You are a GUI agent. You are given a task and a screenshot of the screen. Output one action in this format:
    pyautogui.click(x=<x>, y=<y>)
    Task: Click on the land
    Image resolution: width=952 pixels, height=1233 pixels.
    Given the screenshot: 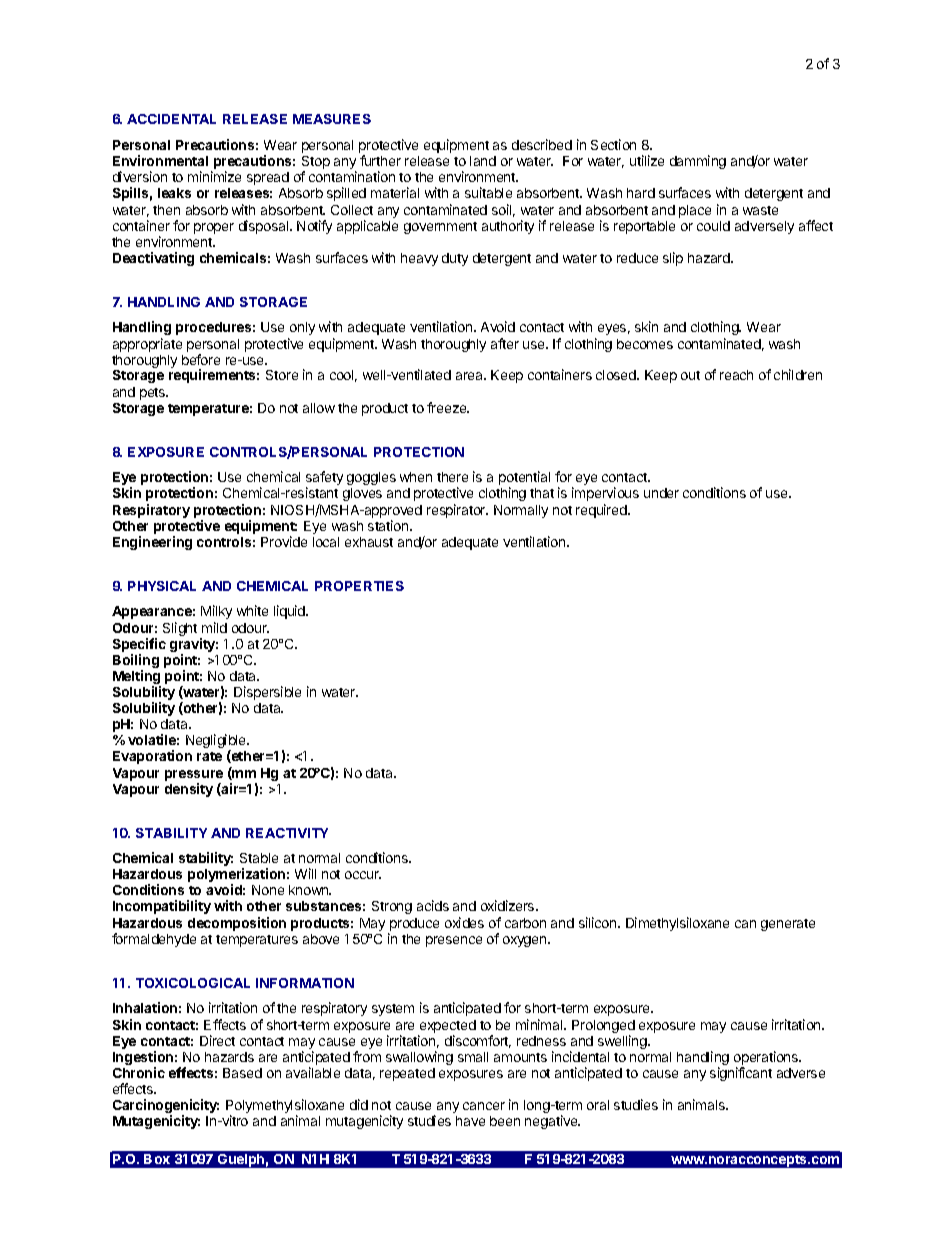 What is the action you would take?
    pyautogui.click(x=483, y=161)
